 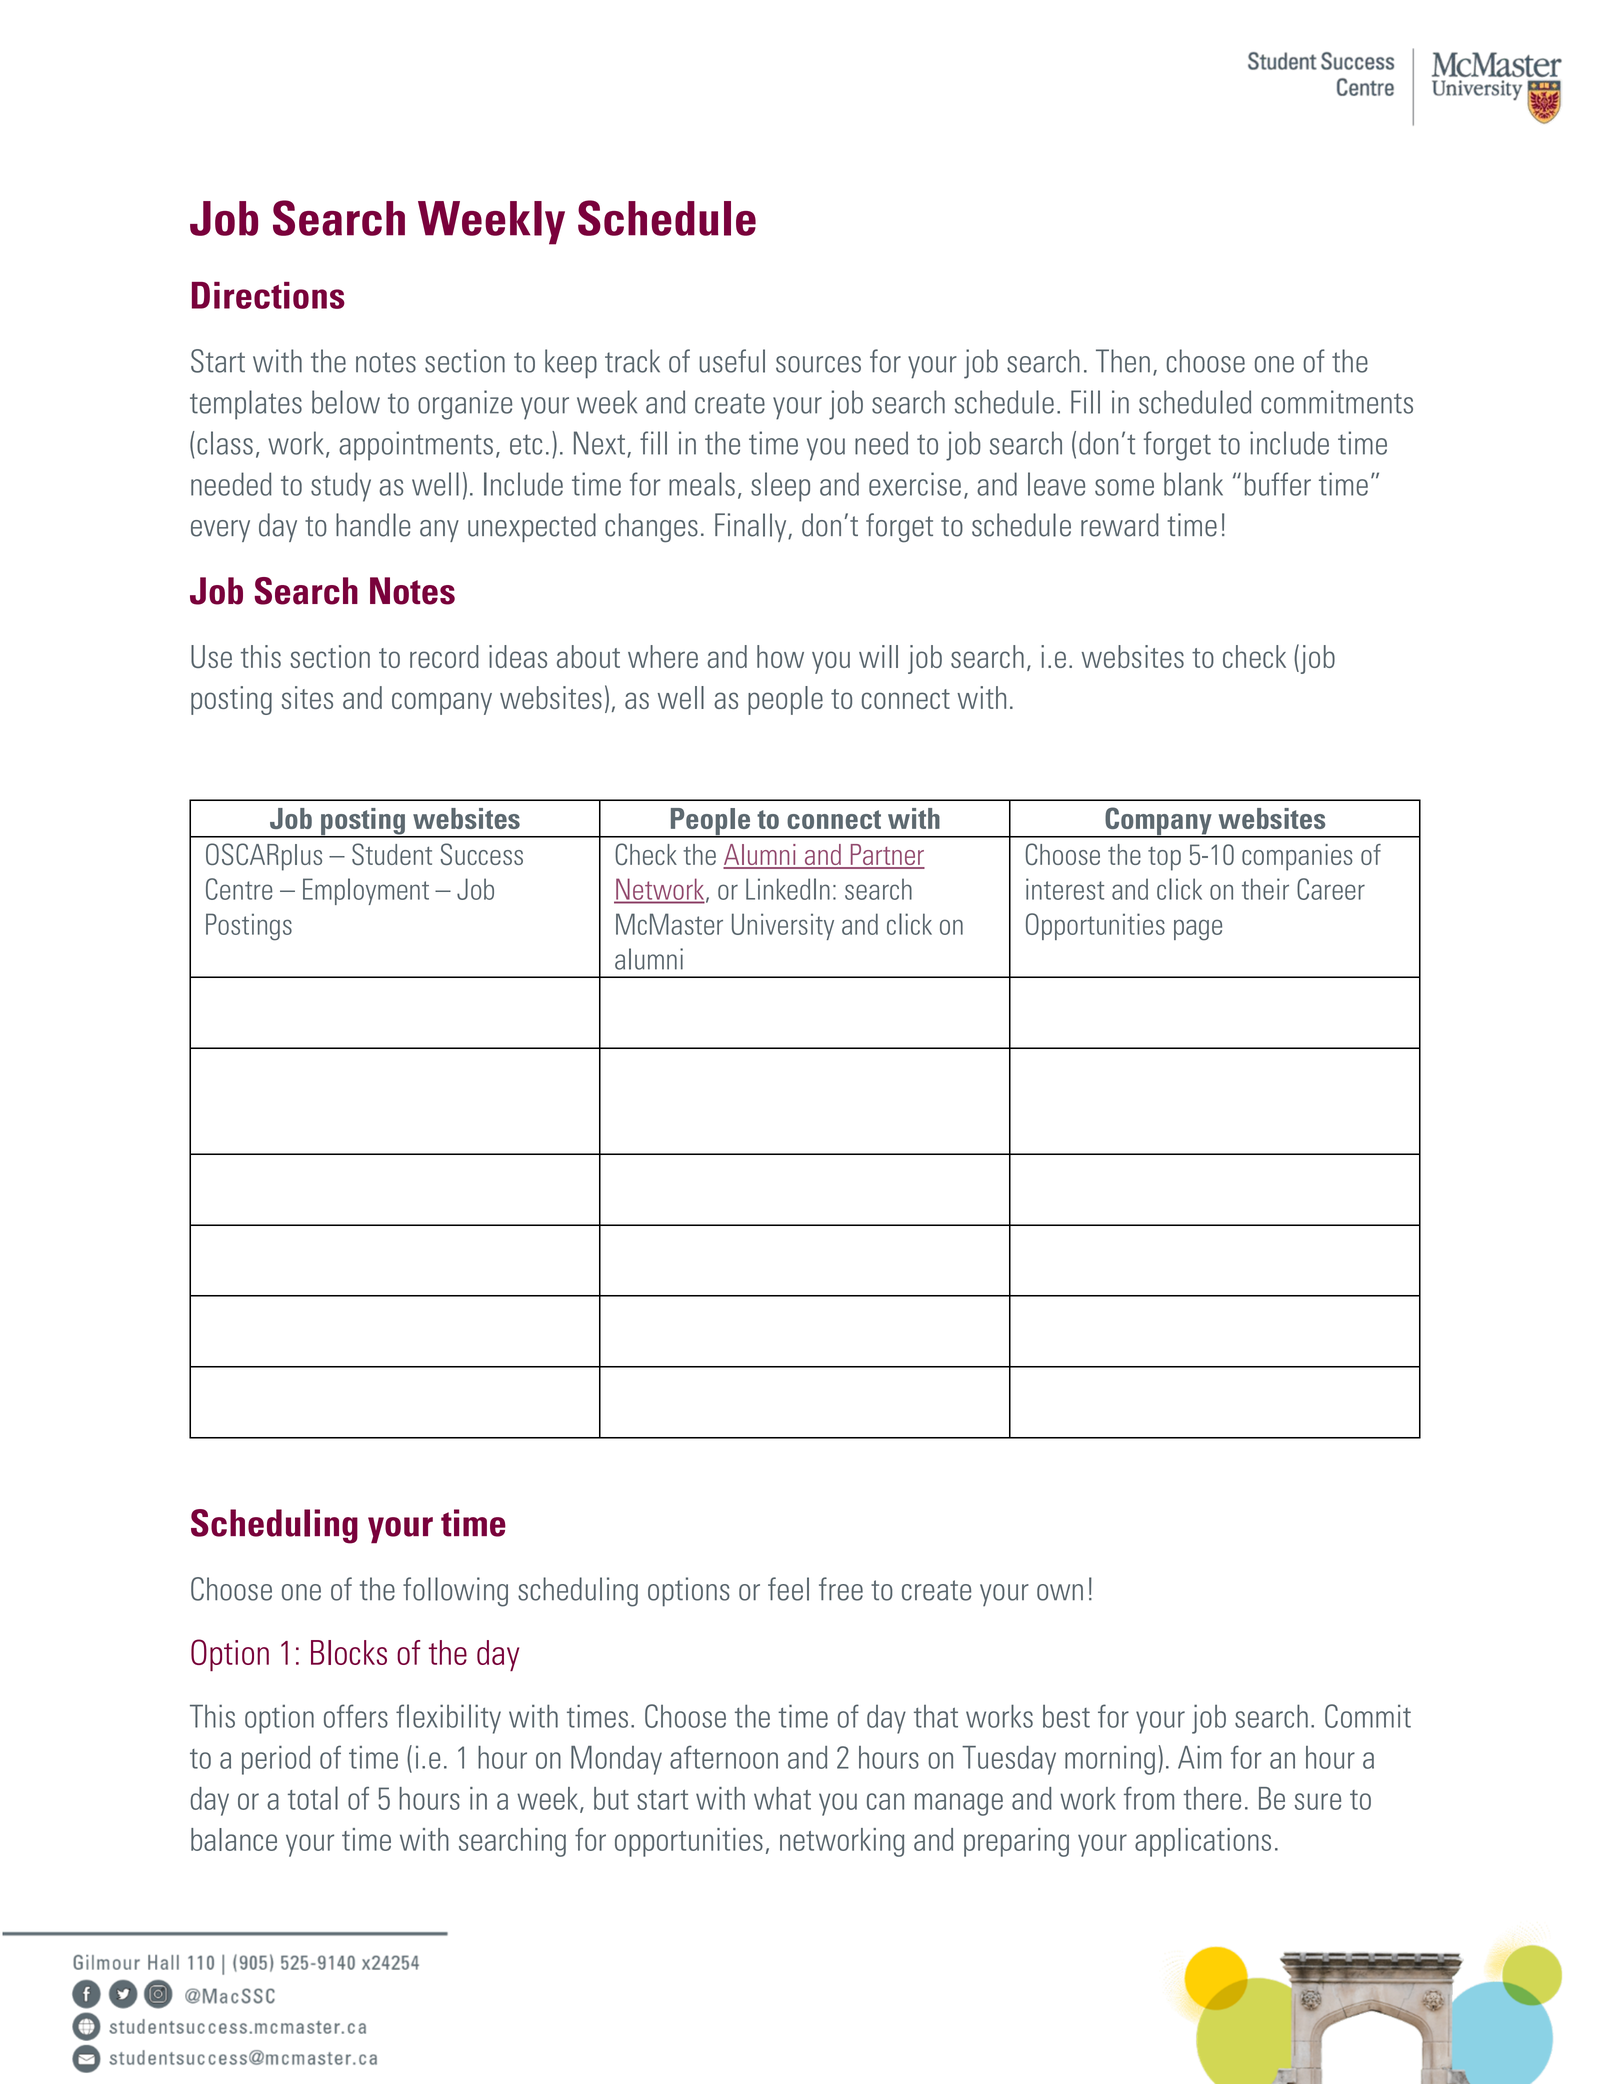 What do you see at coordinates (346, 402) in the screenshot?
I see `below` at bounding box center [346, 402].
